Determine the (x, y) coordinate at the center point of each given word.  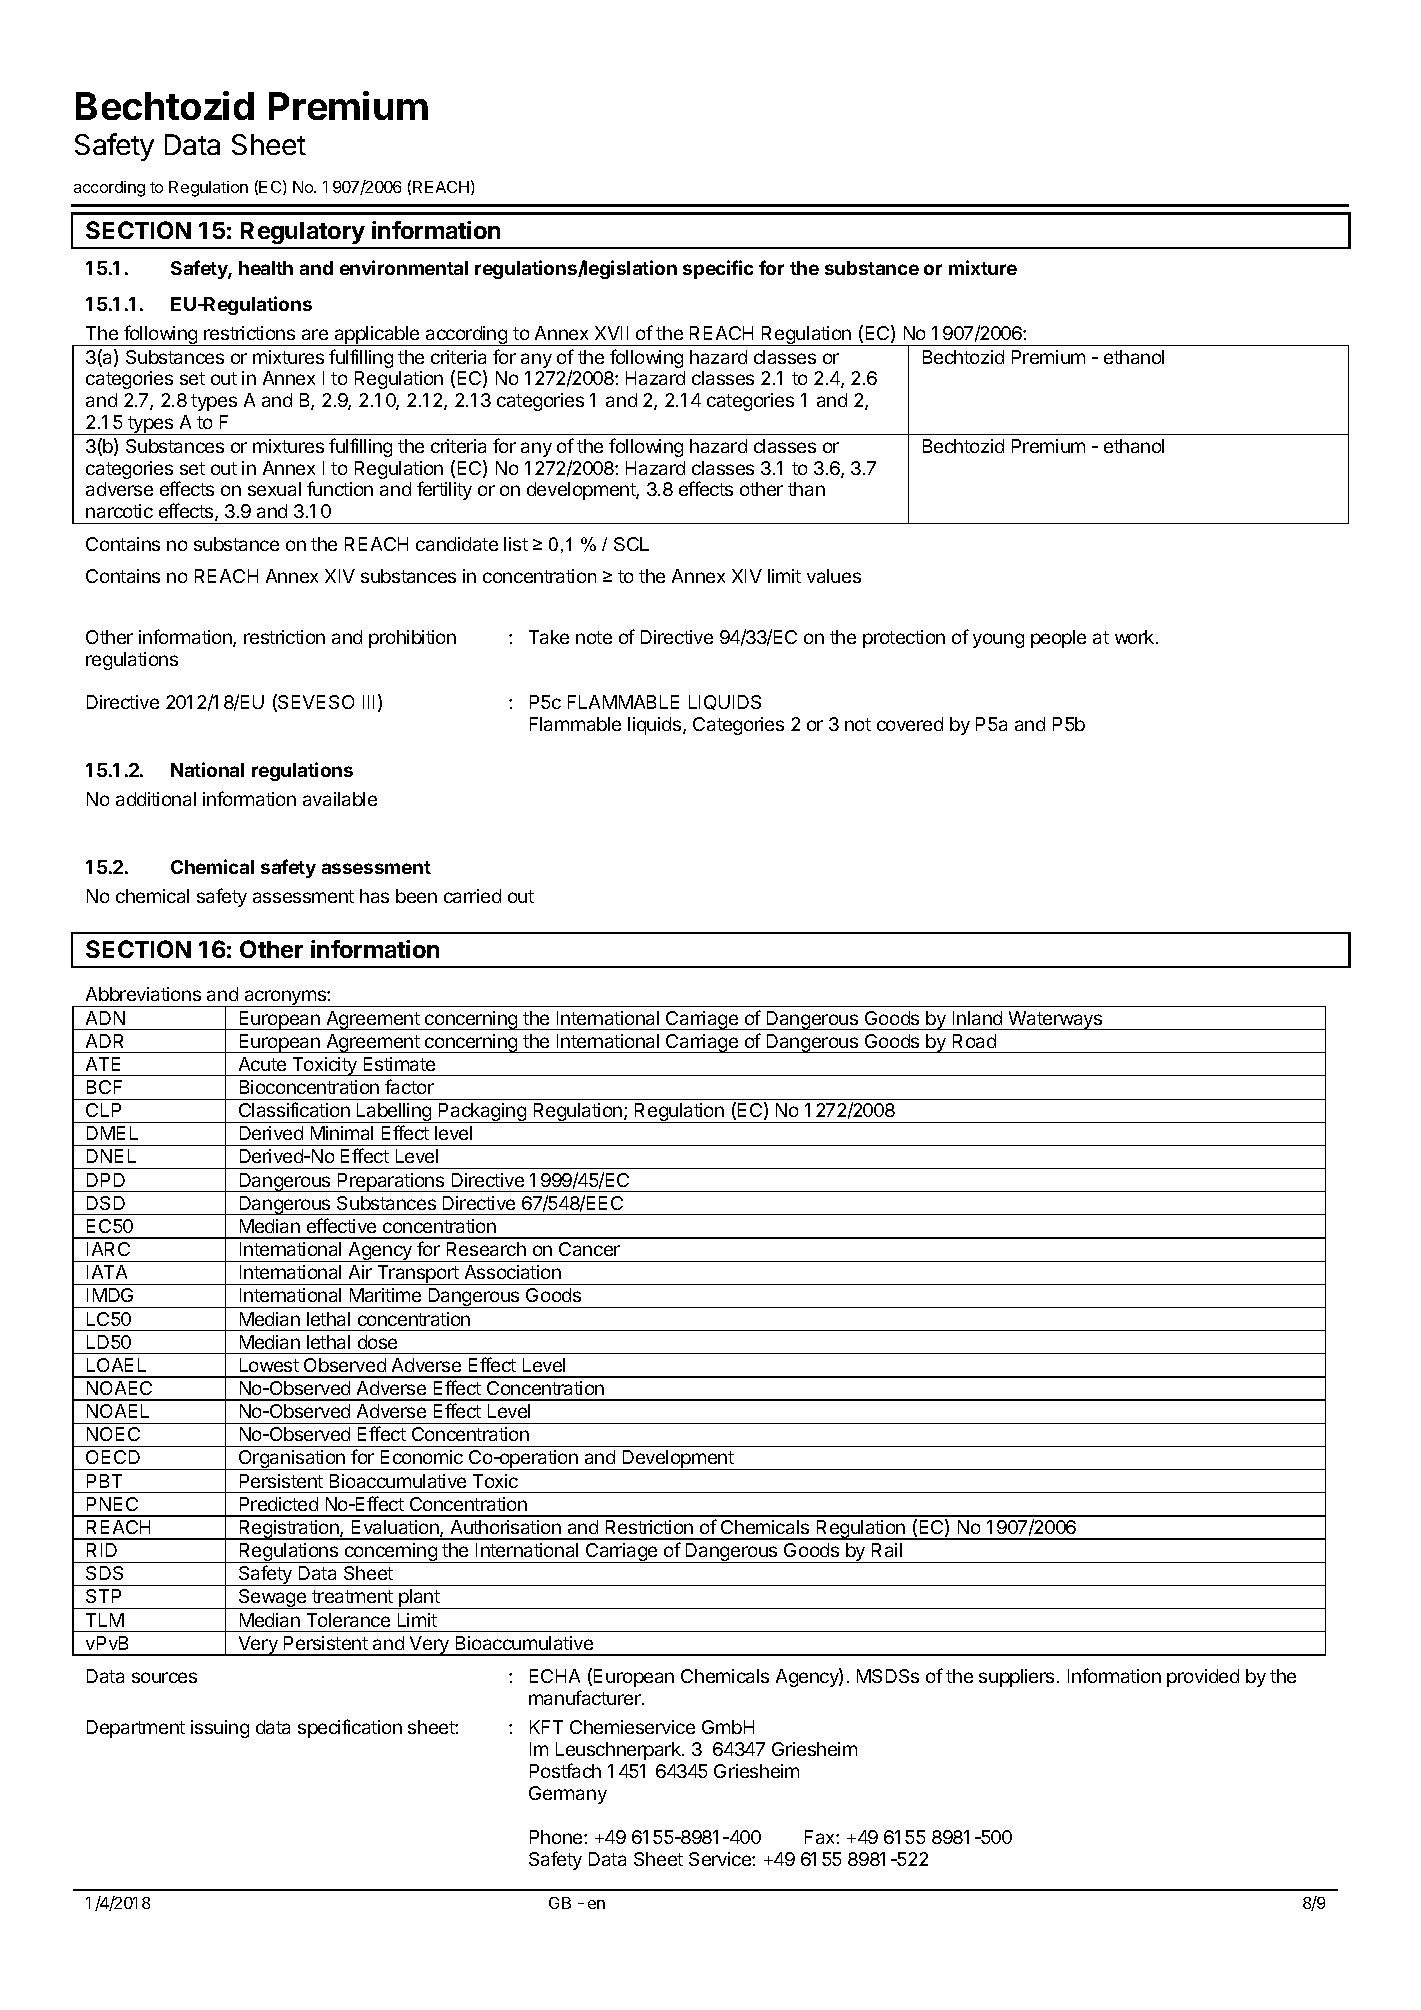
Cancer (589, 1249)
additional (156, 799)
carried (472, 896)
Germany (568, 1795)
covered (910, 724)
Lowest (269, 1365)
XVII (611, 333)
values (834, 576)
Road (974, 1041)
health (266, 268)
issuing (220, 1729)
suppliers (1016, 1678)
